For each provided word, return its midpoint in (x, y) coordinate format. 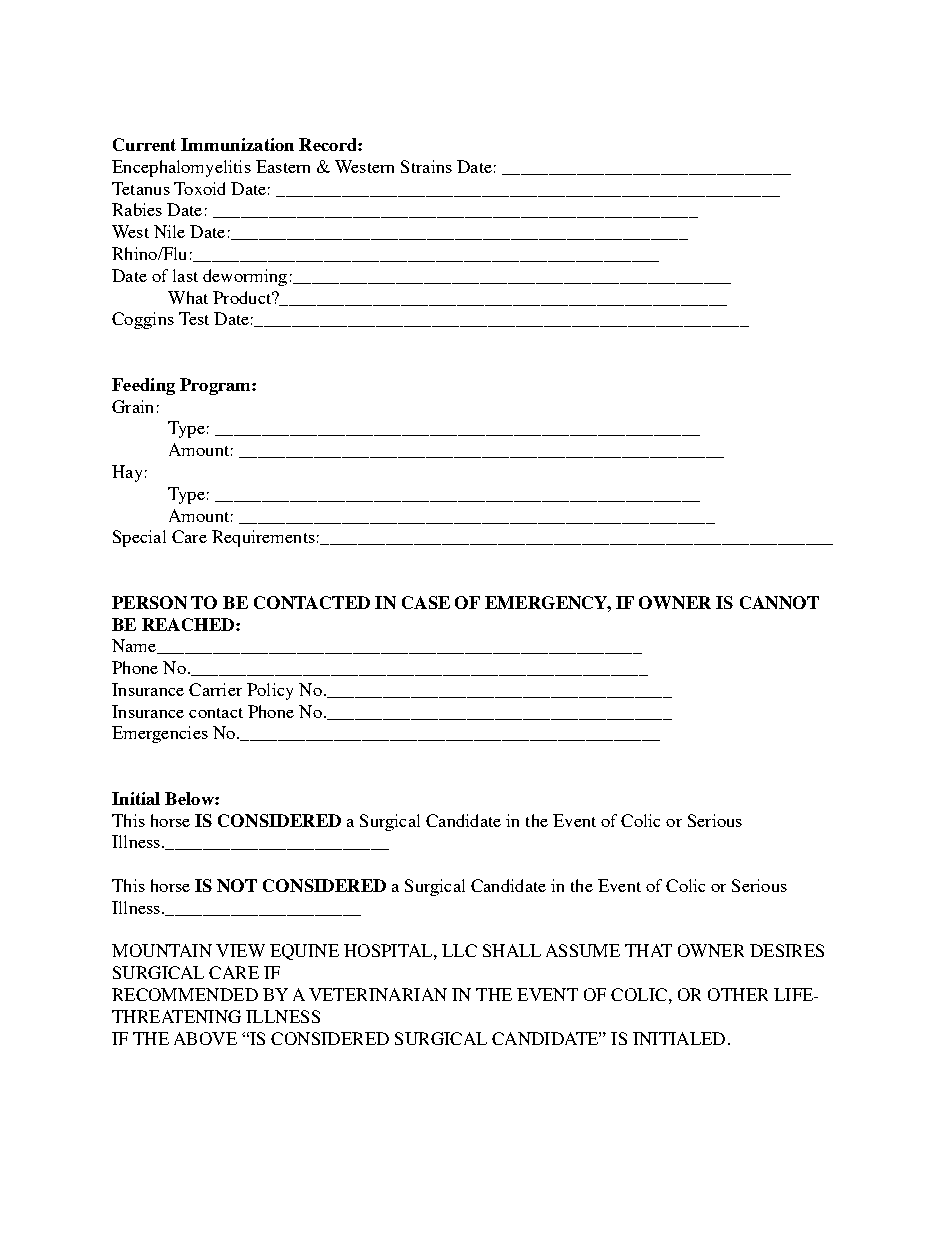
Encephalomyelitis (181, 168)
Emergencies (160, 734)
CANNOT (779, 602)
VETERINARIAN (378, 994)
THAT (648, 950)
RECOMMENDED (185, 994)
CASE (426, 602)
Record (329, 144)
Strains (426, 166)
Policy (270, 691)
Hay (127, 473)
